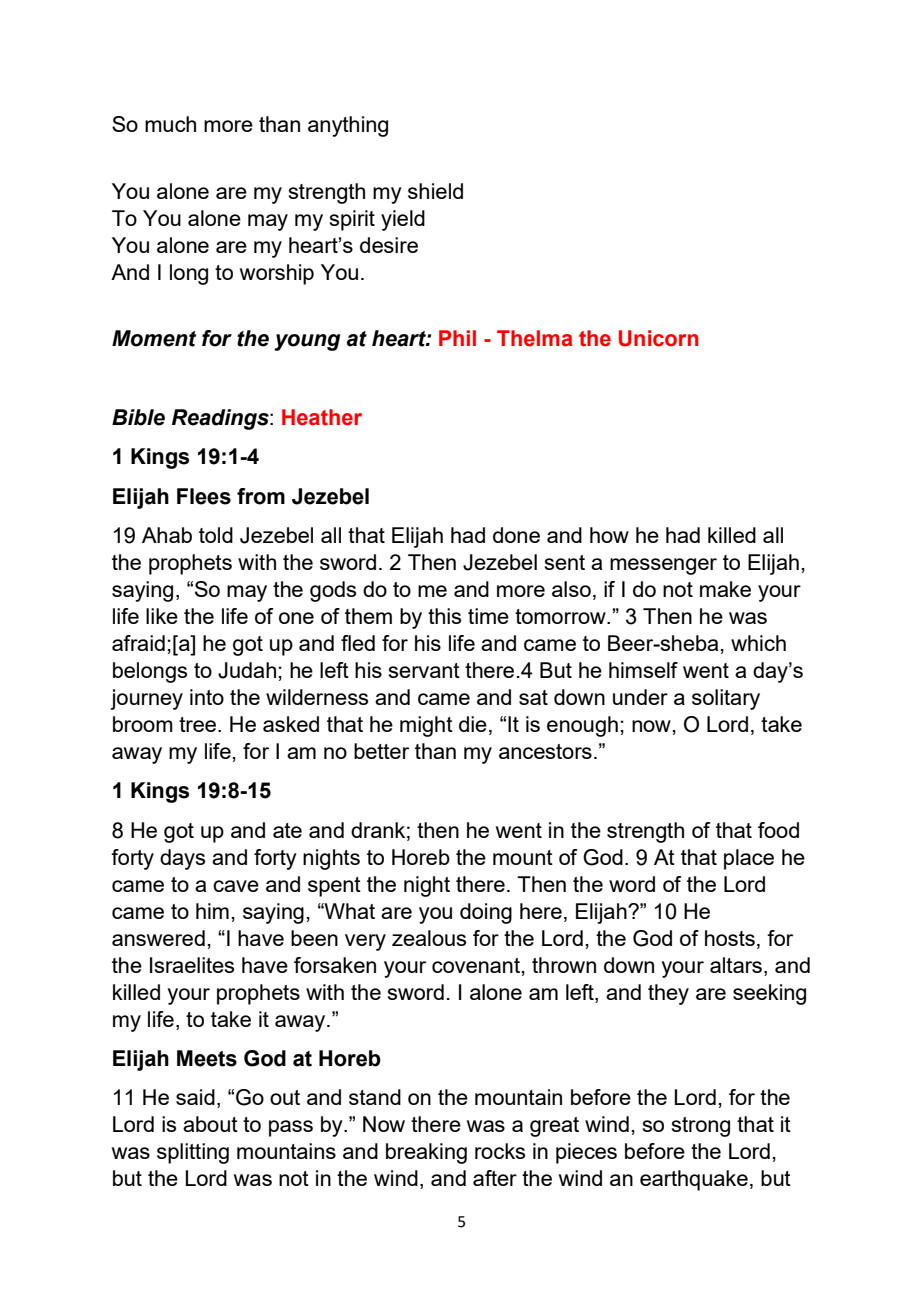 The height and width of the screenshot is (1308, 924). Describe the element at coordinates (534, 338) in the screenshot. I see `Thelma` at that location.
